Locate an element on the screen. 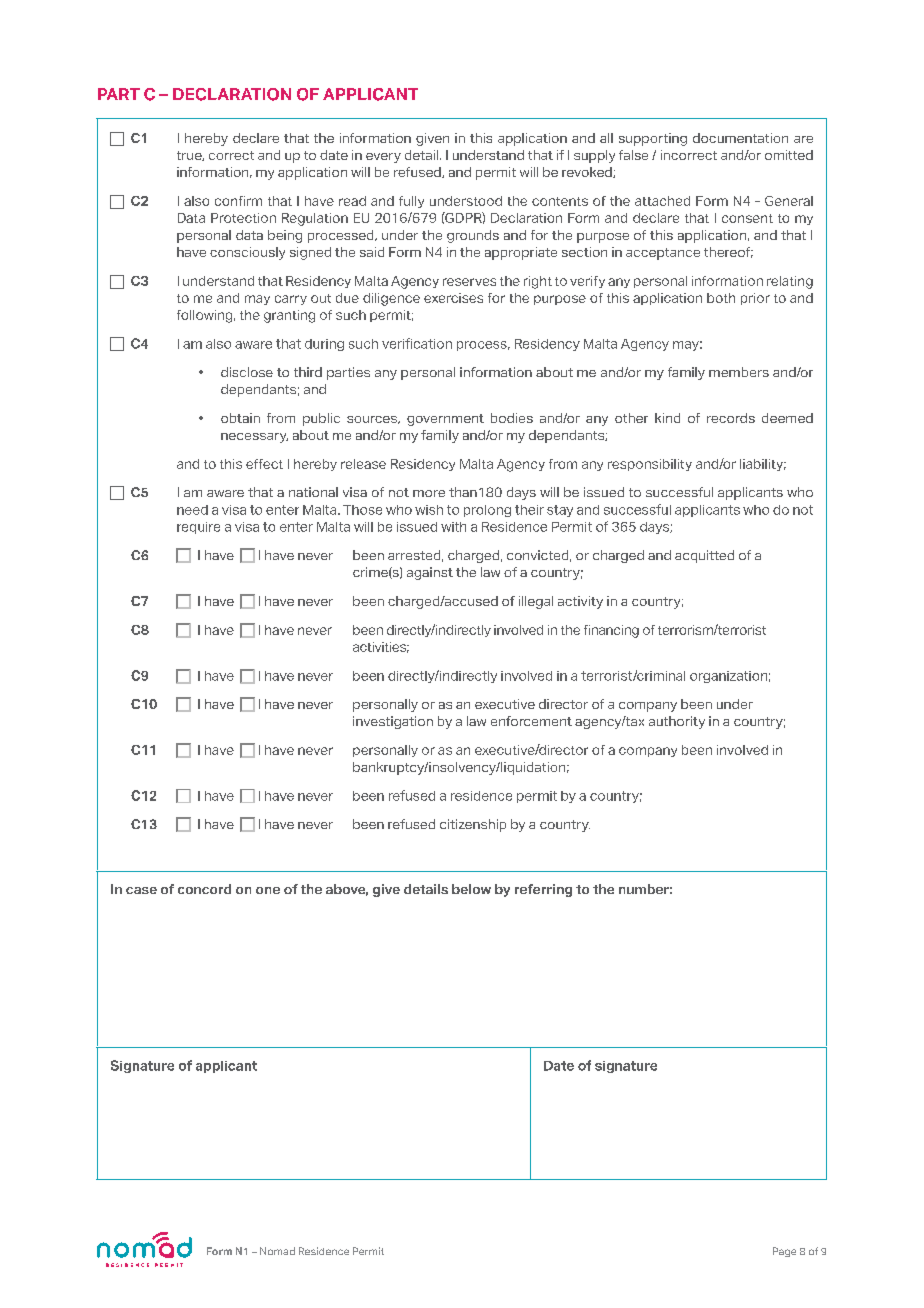 This screenshot has width=924, height=1308. require is located at coordinates (198, 528).
